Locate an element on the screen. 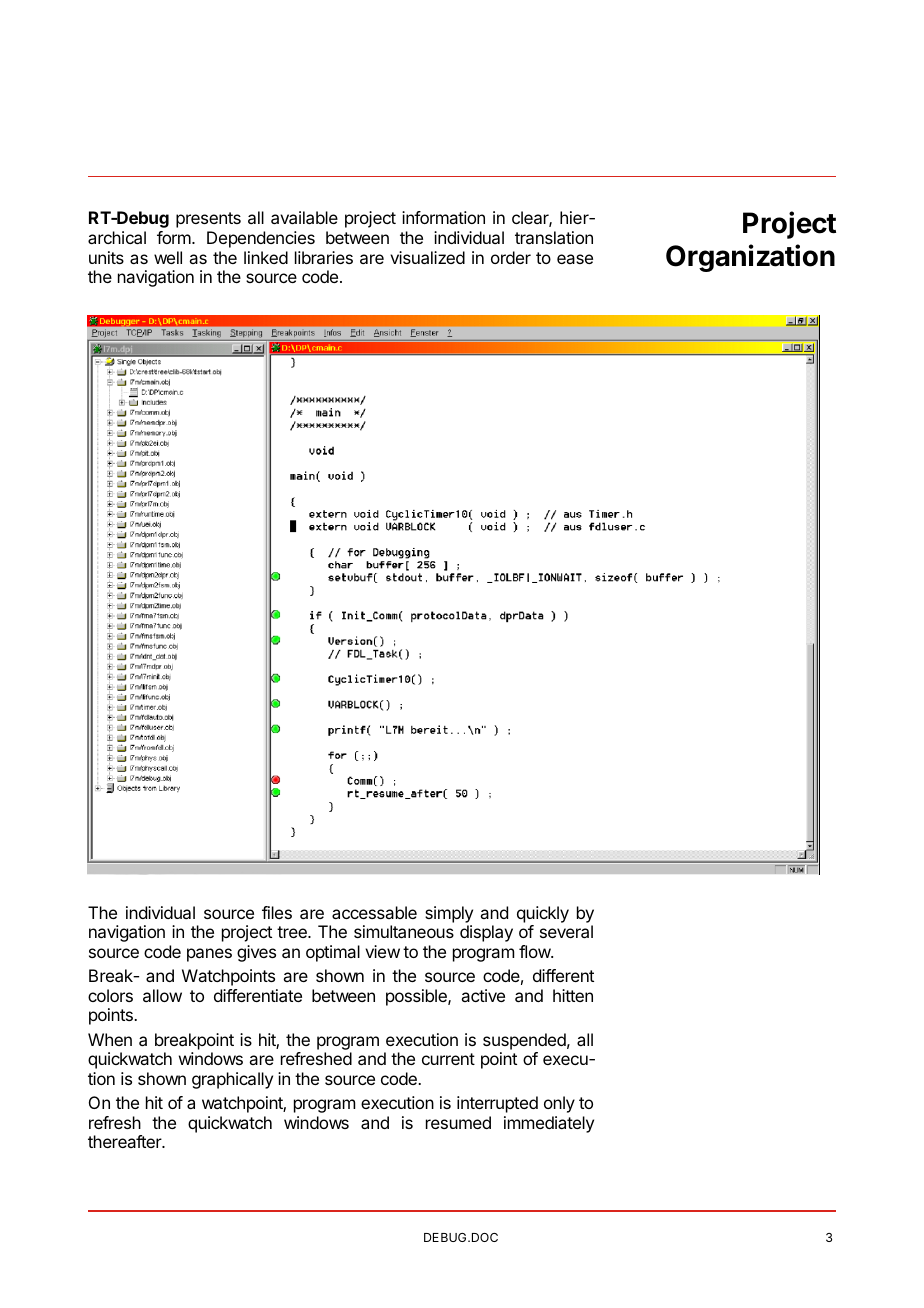 The height and width of the screenshot is (1308, 924). units is located at coordinates (106, 257).
